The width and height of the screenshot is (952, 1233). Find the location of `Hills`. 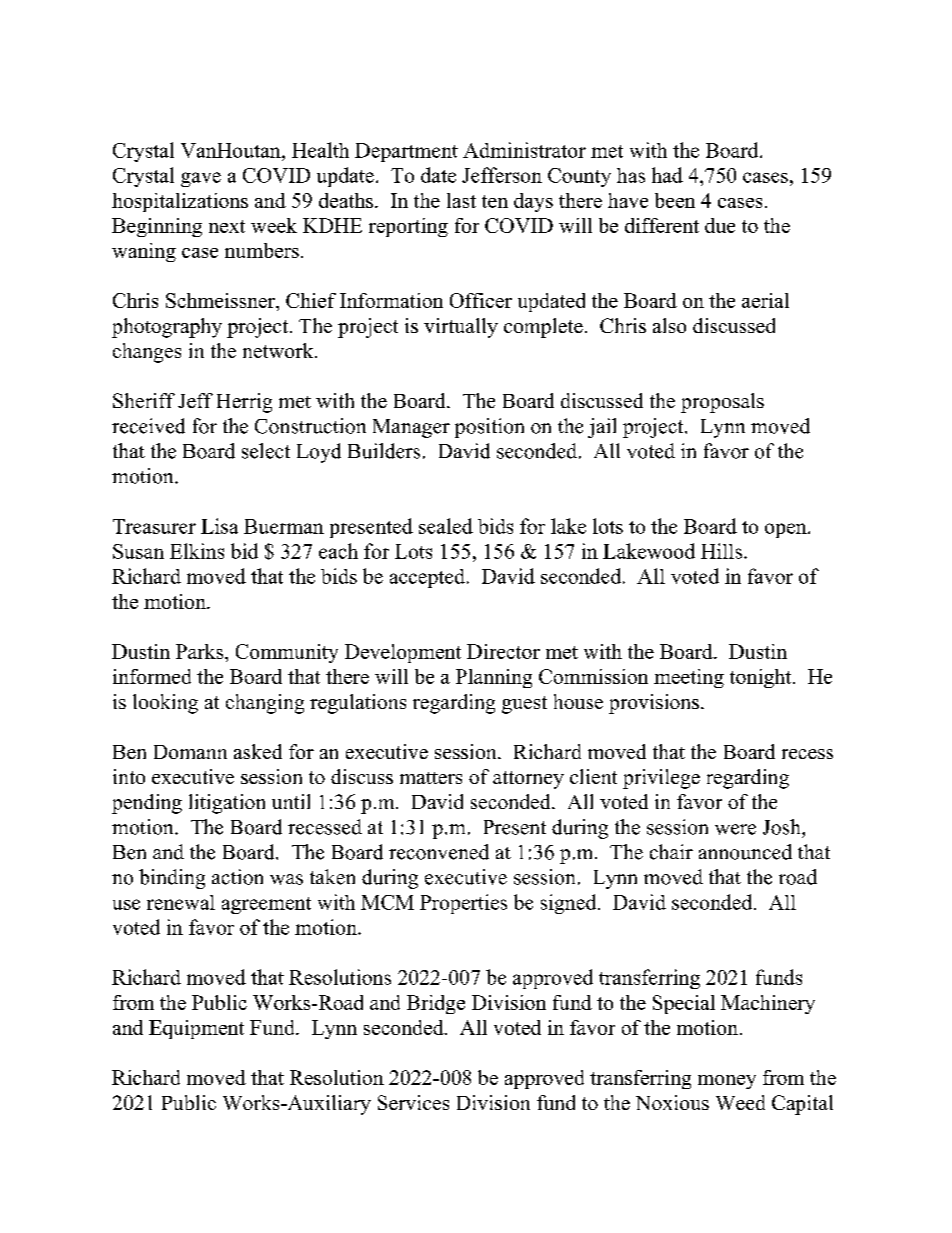

Hills is located at coordinates (723, 551).
